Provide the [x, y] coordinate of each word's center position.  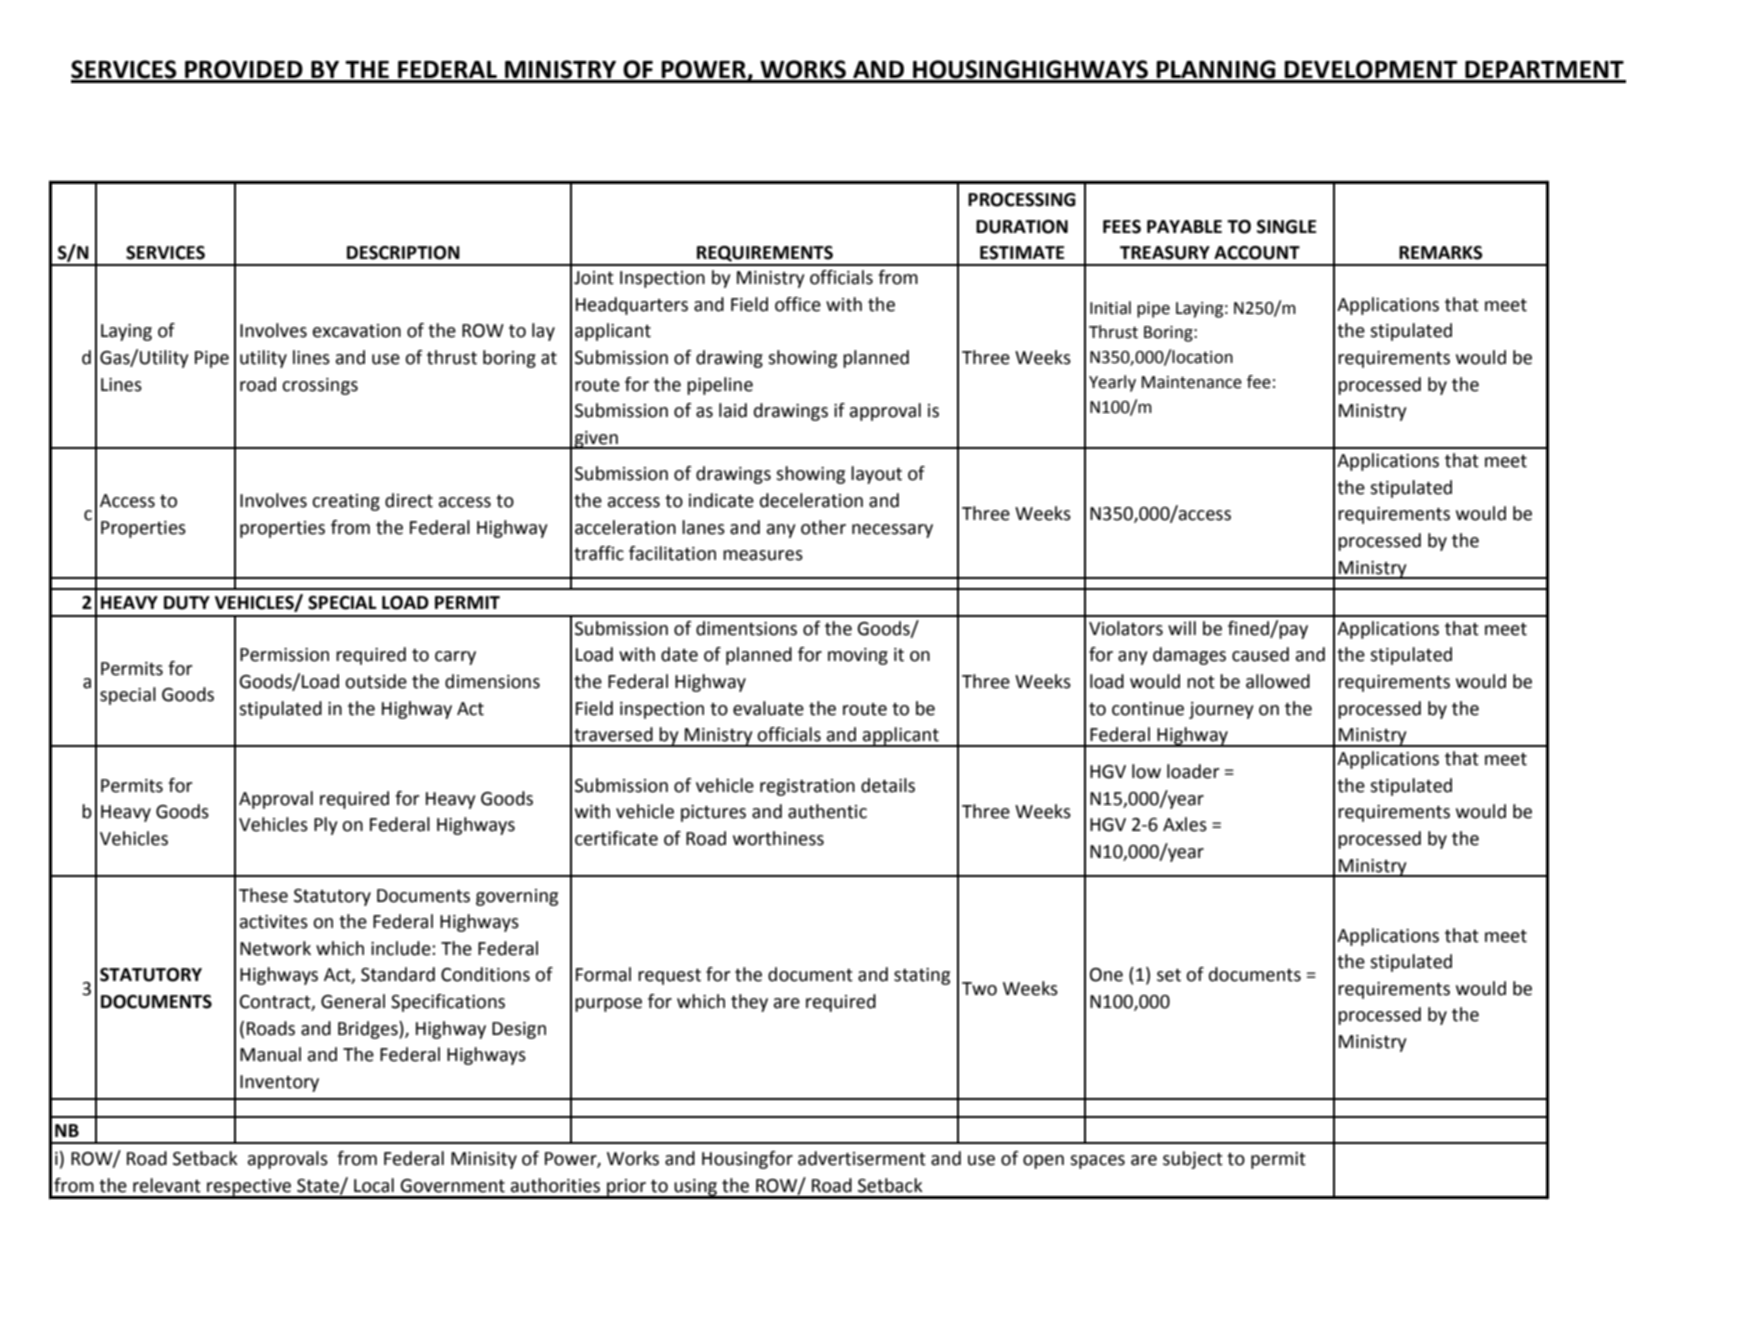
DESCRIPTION [403, 253]
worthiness [778, 838]
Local [374, 1185]
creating [346, 502]
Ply [325, 826]
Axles [1185, 824]
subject [1193, 1160]
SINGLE [1286, 227]
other [823, 527]
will [1182, 628]
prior [627, 1188]
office [798, 304]
